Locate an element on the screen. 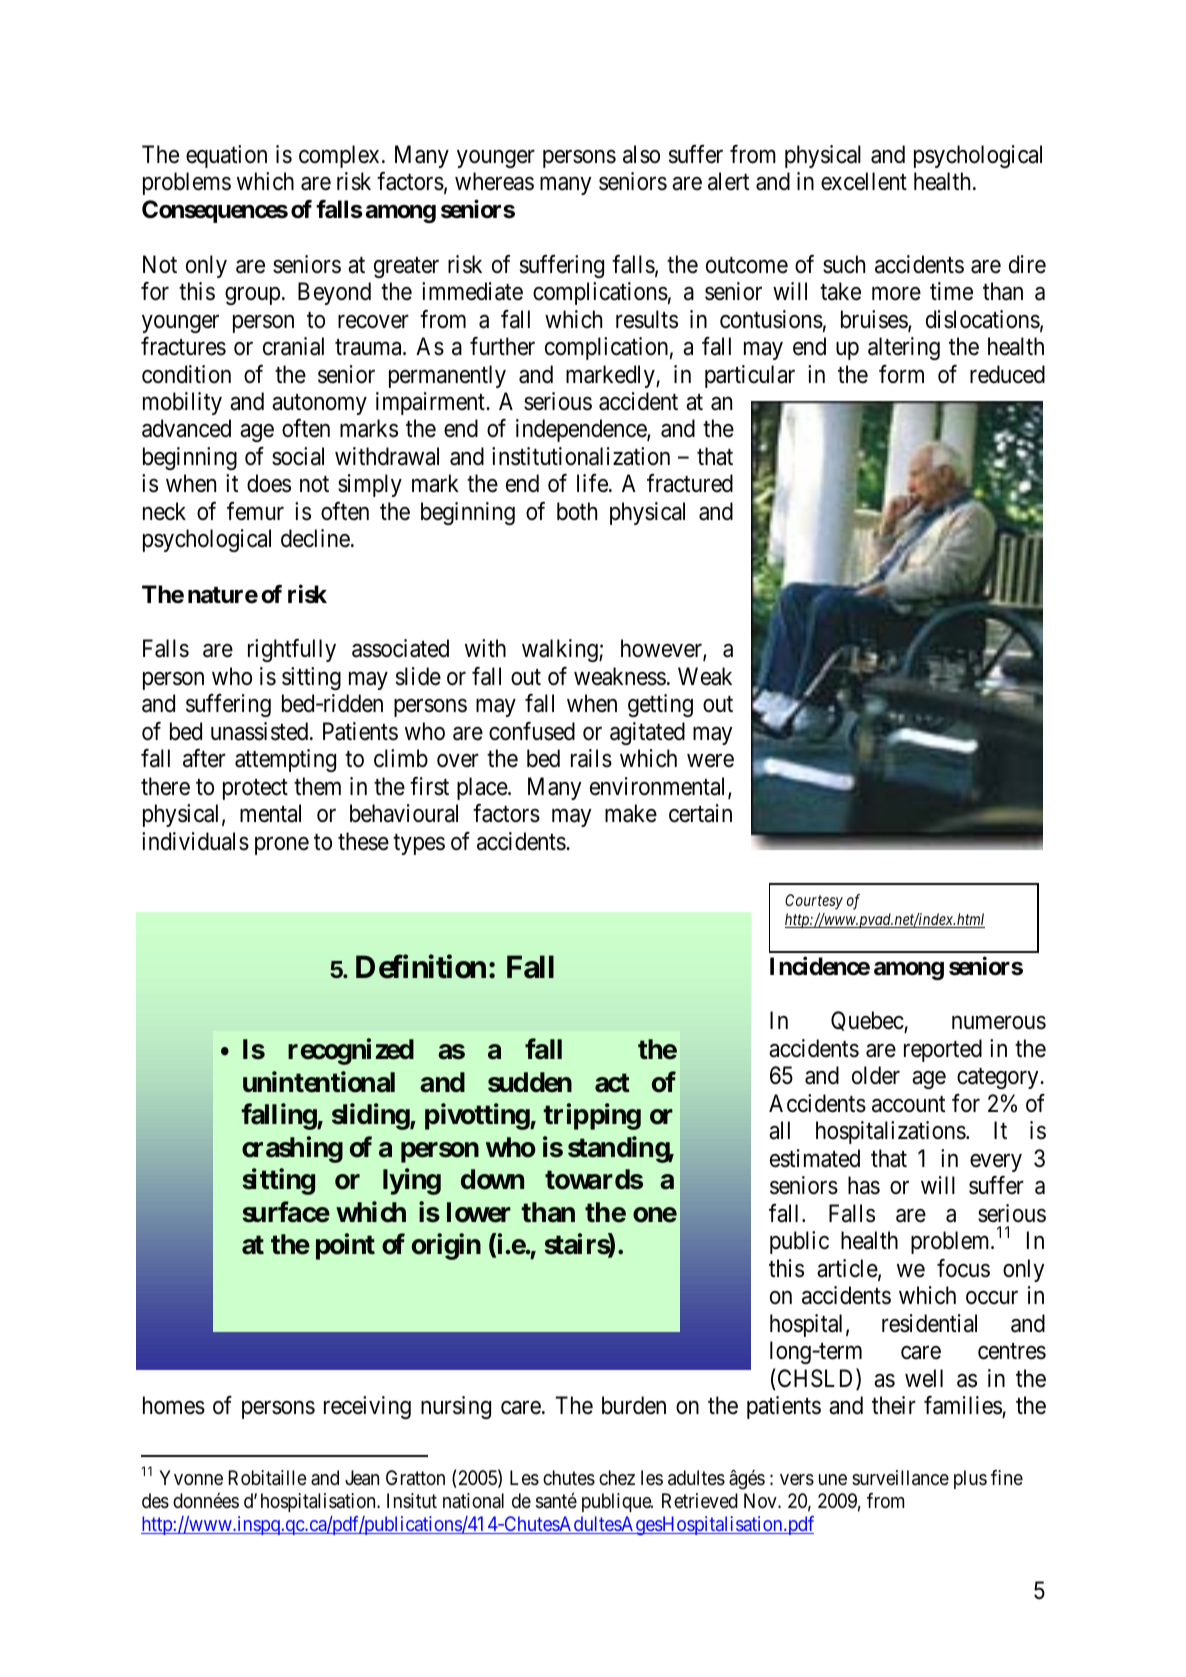 This screenshot has width=1186, height=1677. equation is located at coordinates (226, 156).
